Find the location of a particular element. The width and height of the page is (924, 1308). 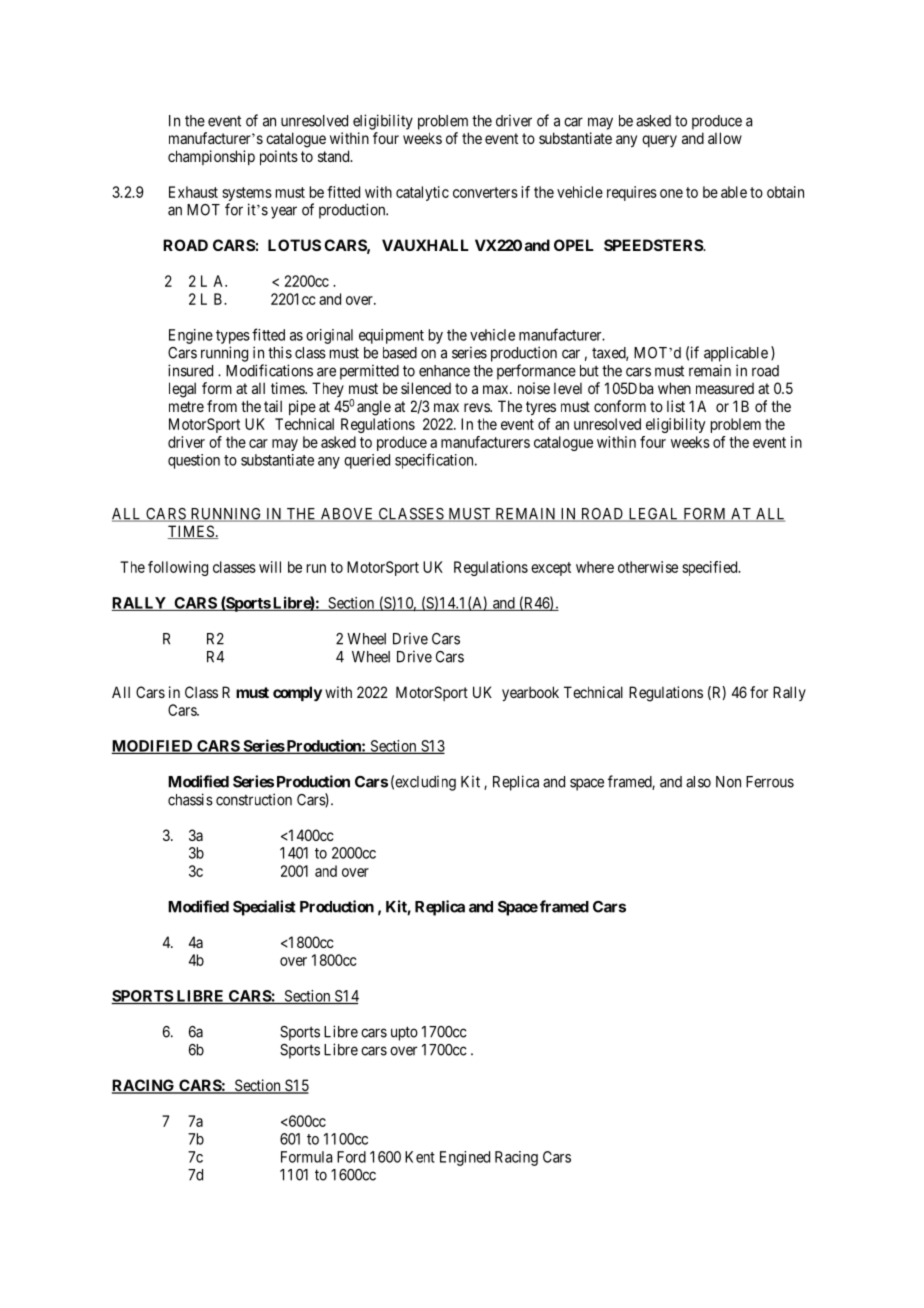

Ford is located at coordinates (351, 1157).
